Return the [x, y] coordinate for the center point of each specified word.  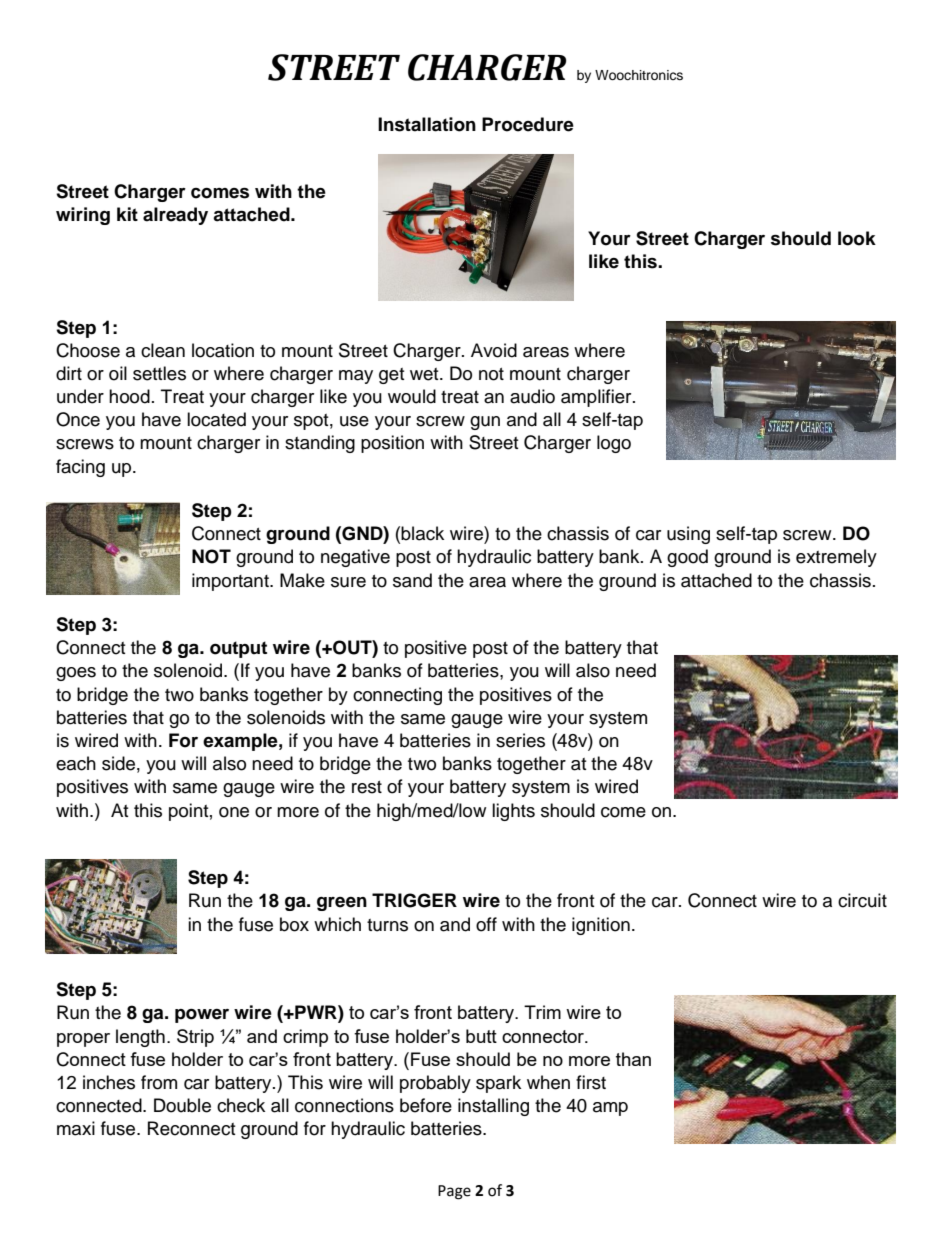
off [486, 924]
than [633, 1059]
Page [454, 1192]
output [238, 649]
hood [129, 396]
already [175, 216]
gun [485, 423]
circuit [862, 900]
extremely [836, 558]
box [294, 924]
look [857, 238]
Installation [427, 124]
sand [412, 580]
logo [614, 444]
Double [182, 1105]
